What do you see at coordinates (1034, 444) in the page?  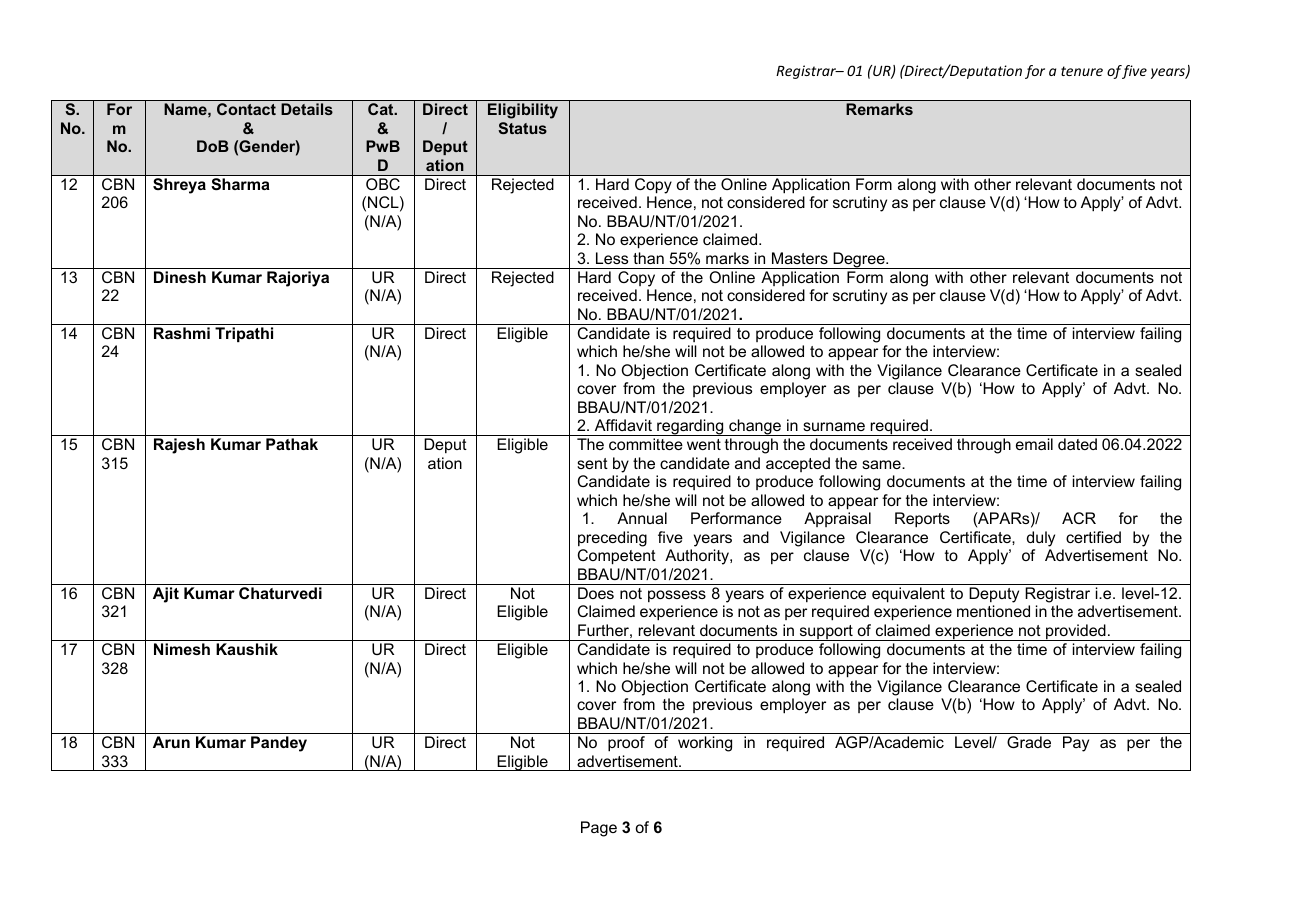 I see `email` at bounding box center [1034, 444].
